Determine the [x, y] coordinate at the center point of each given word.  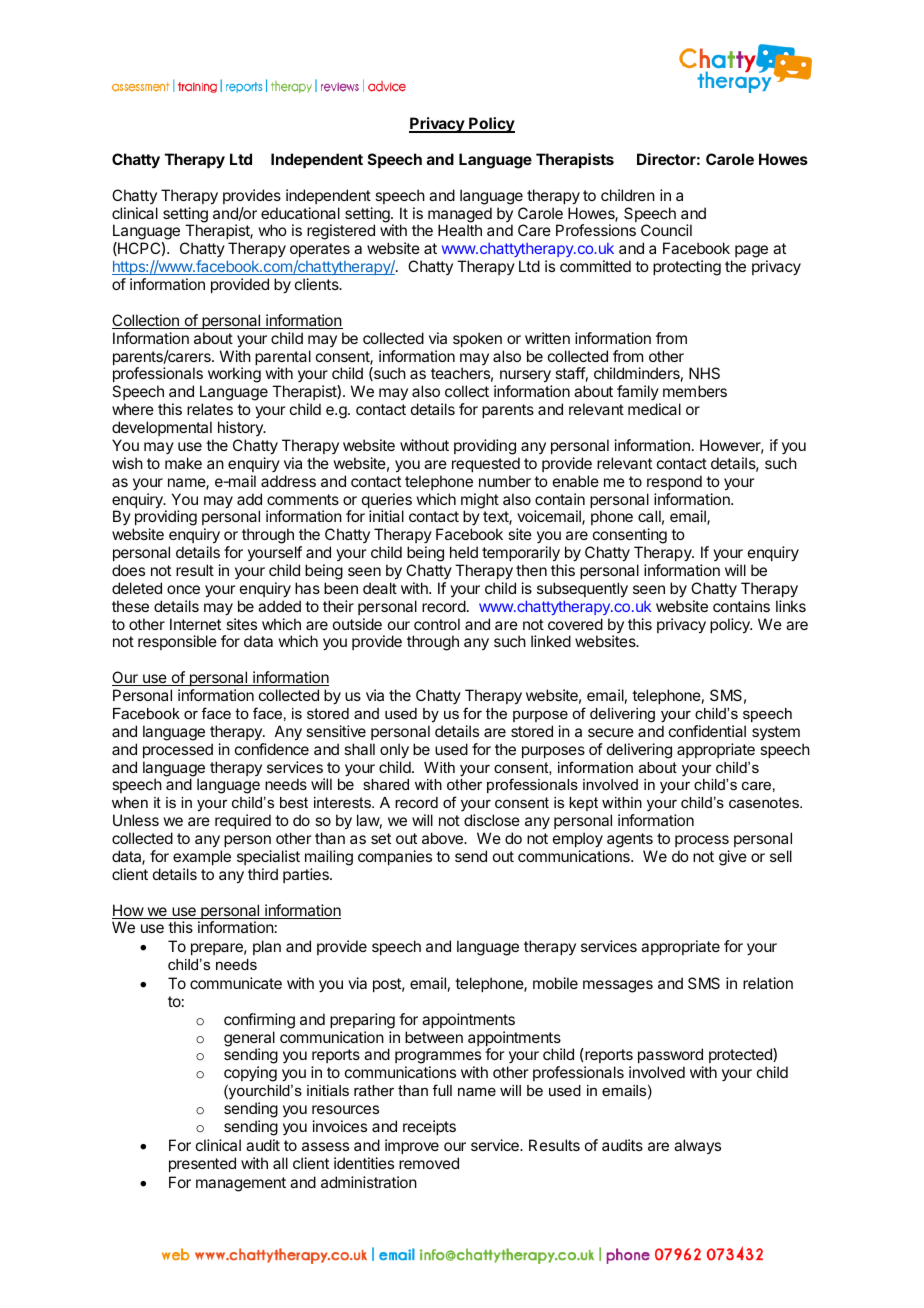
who [272, 230]
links [791, 606]
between [434, 1037]
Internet [195, 624]
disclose [492, 820]
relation [768, 983]
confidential [707, 731]
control [437, 624]
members [695, 391]
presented [202, 1164]
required [243, 821]
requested [486, 464]
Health [460, 230]
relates [210, 409]
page [751, 253]
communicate [236, 983]
